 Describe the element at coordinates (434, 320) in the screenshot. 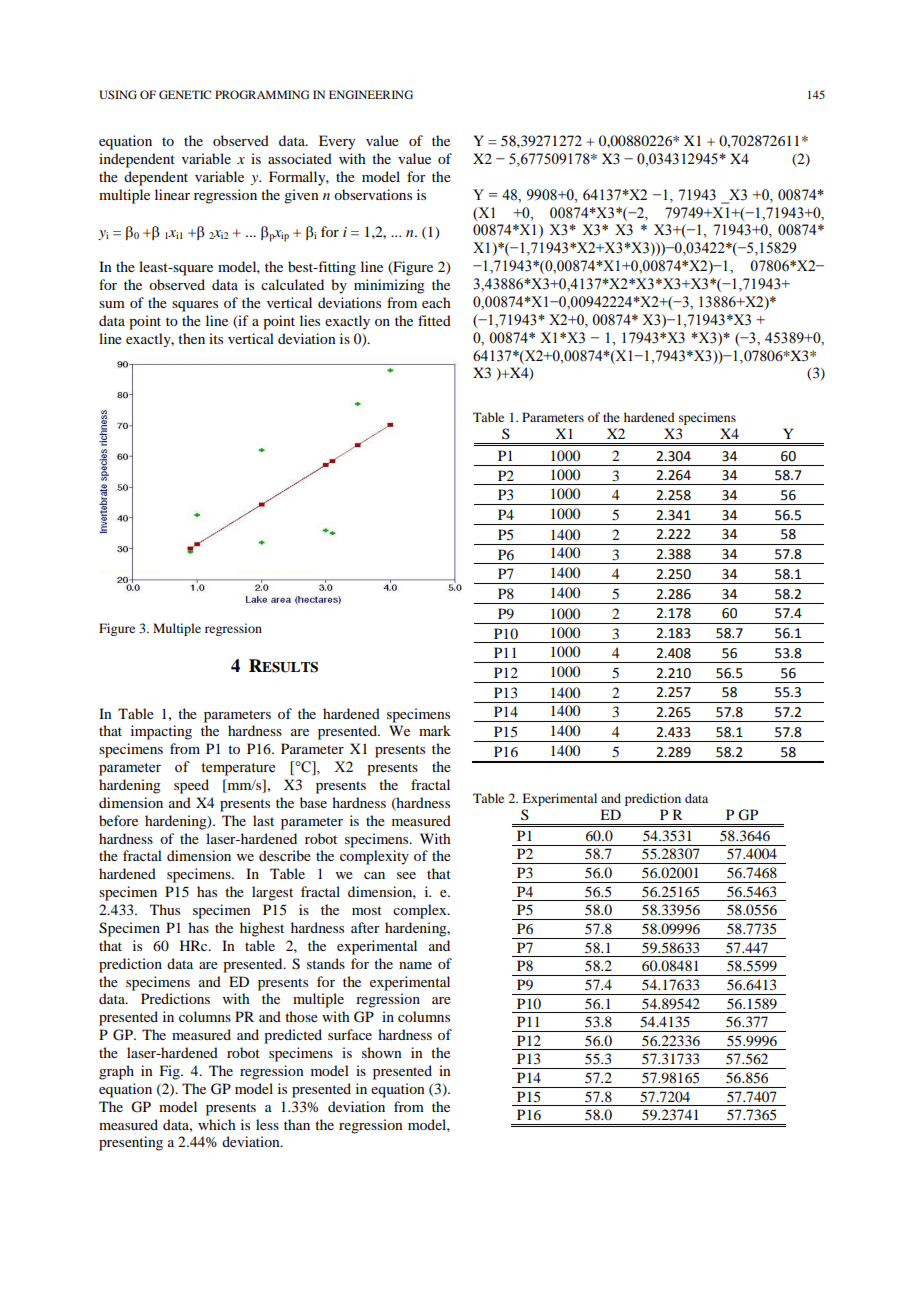

I see `fitted` at that location.
